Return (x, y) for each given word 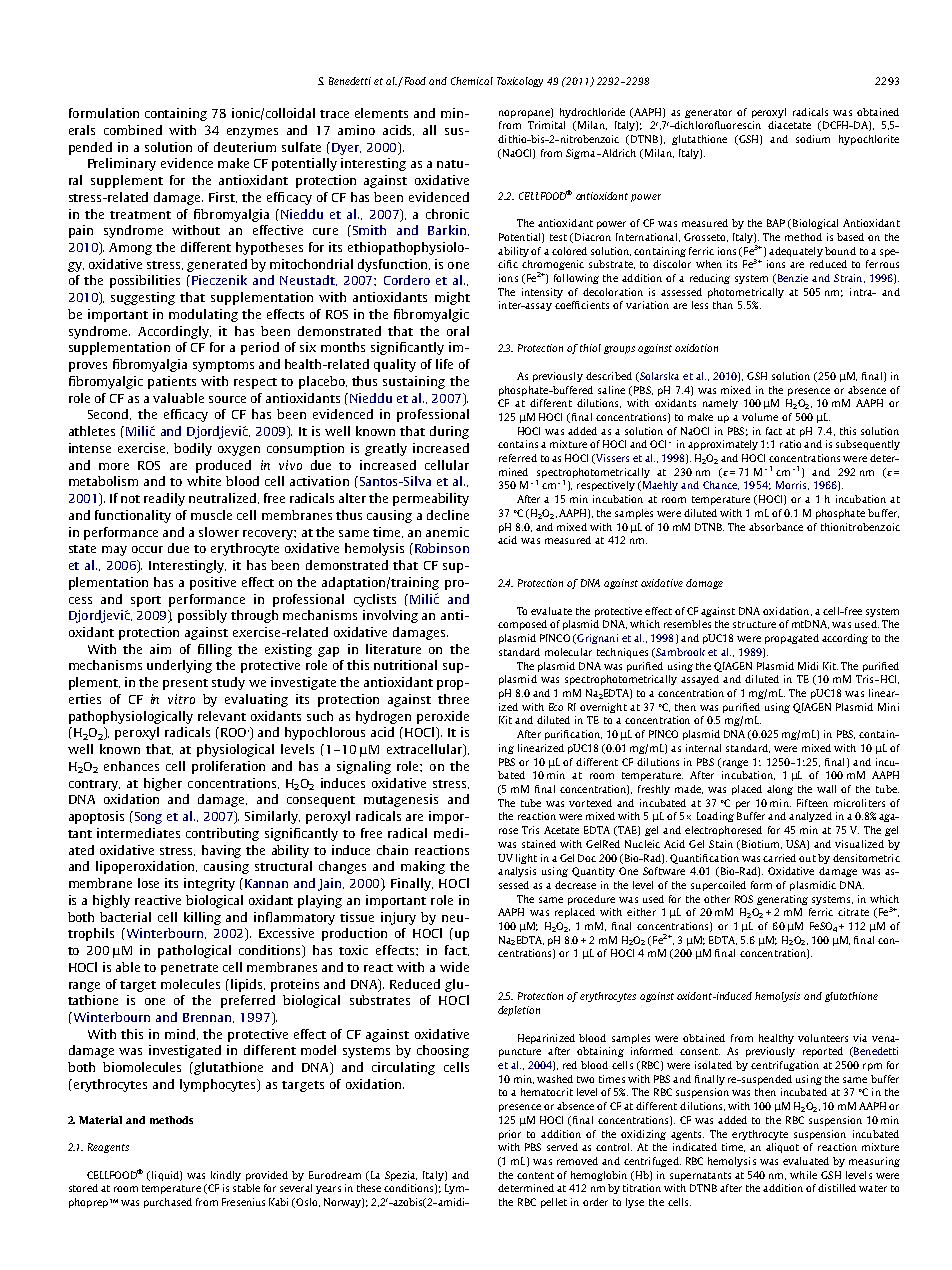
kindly (226, 1176)
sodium (813, 139)
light (526, 859)
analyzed (810, 817)
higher (163, 784)
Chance (721, 485)
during (449, 432)
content (535, 1175)
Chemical (472, 81)
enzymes (252, 133)
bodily (193, 449)
